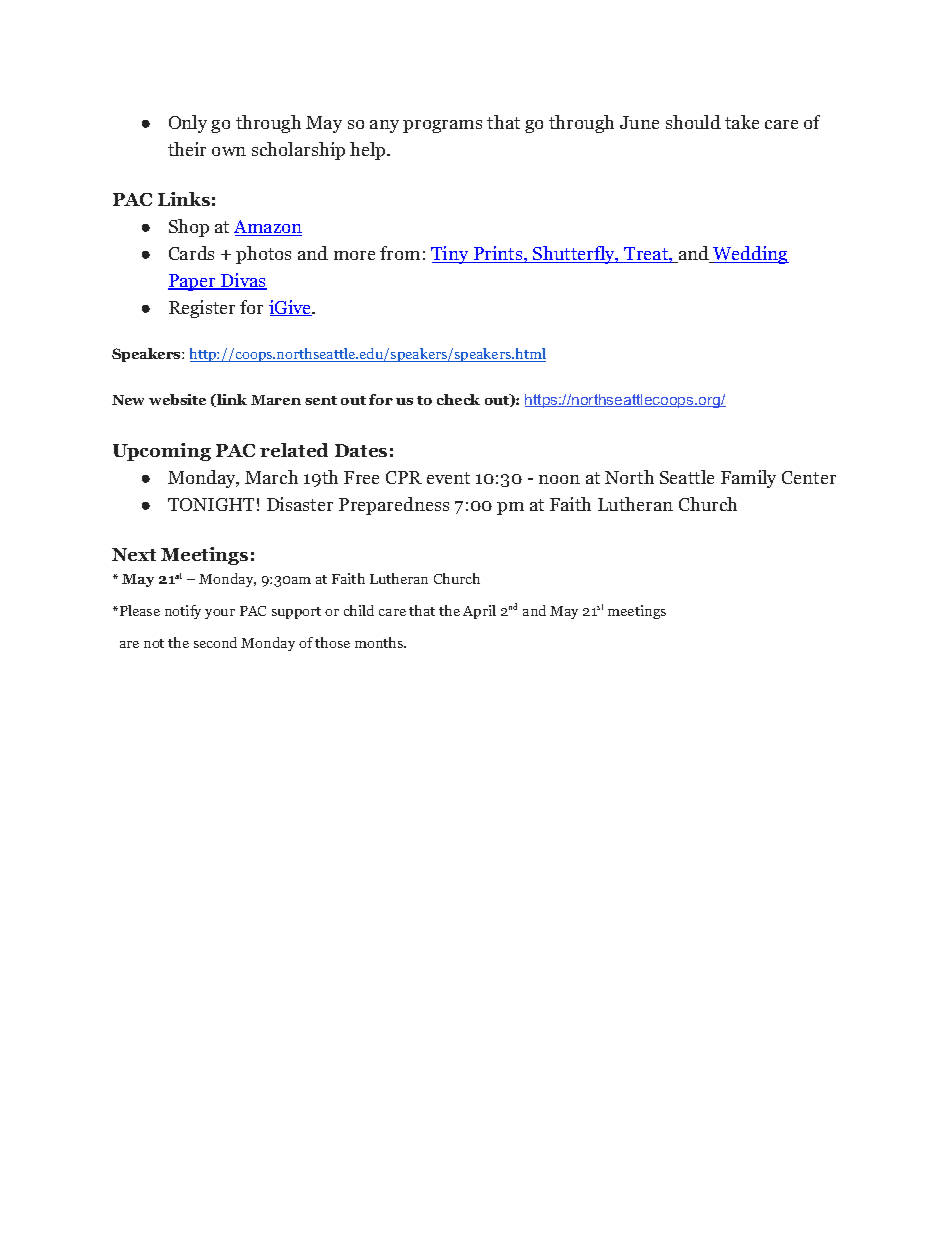 Image resolution: width=952 pixels, height=1233 pixels. Describe the element at coordinates (187, 149) in the document. I see `their` at that location.
